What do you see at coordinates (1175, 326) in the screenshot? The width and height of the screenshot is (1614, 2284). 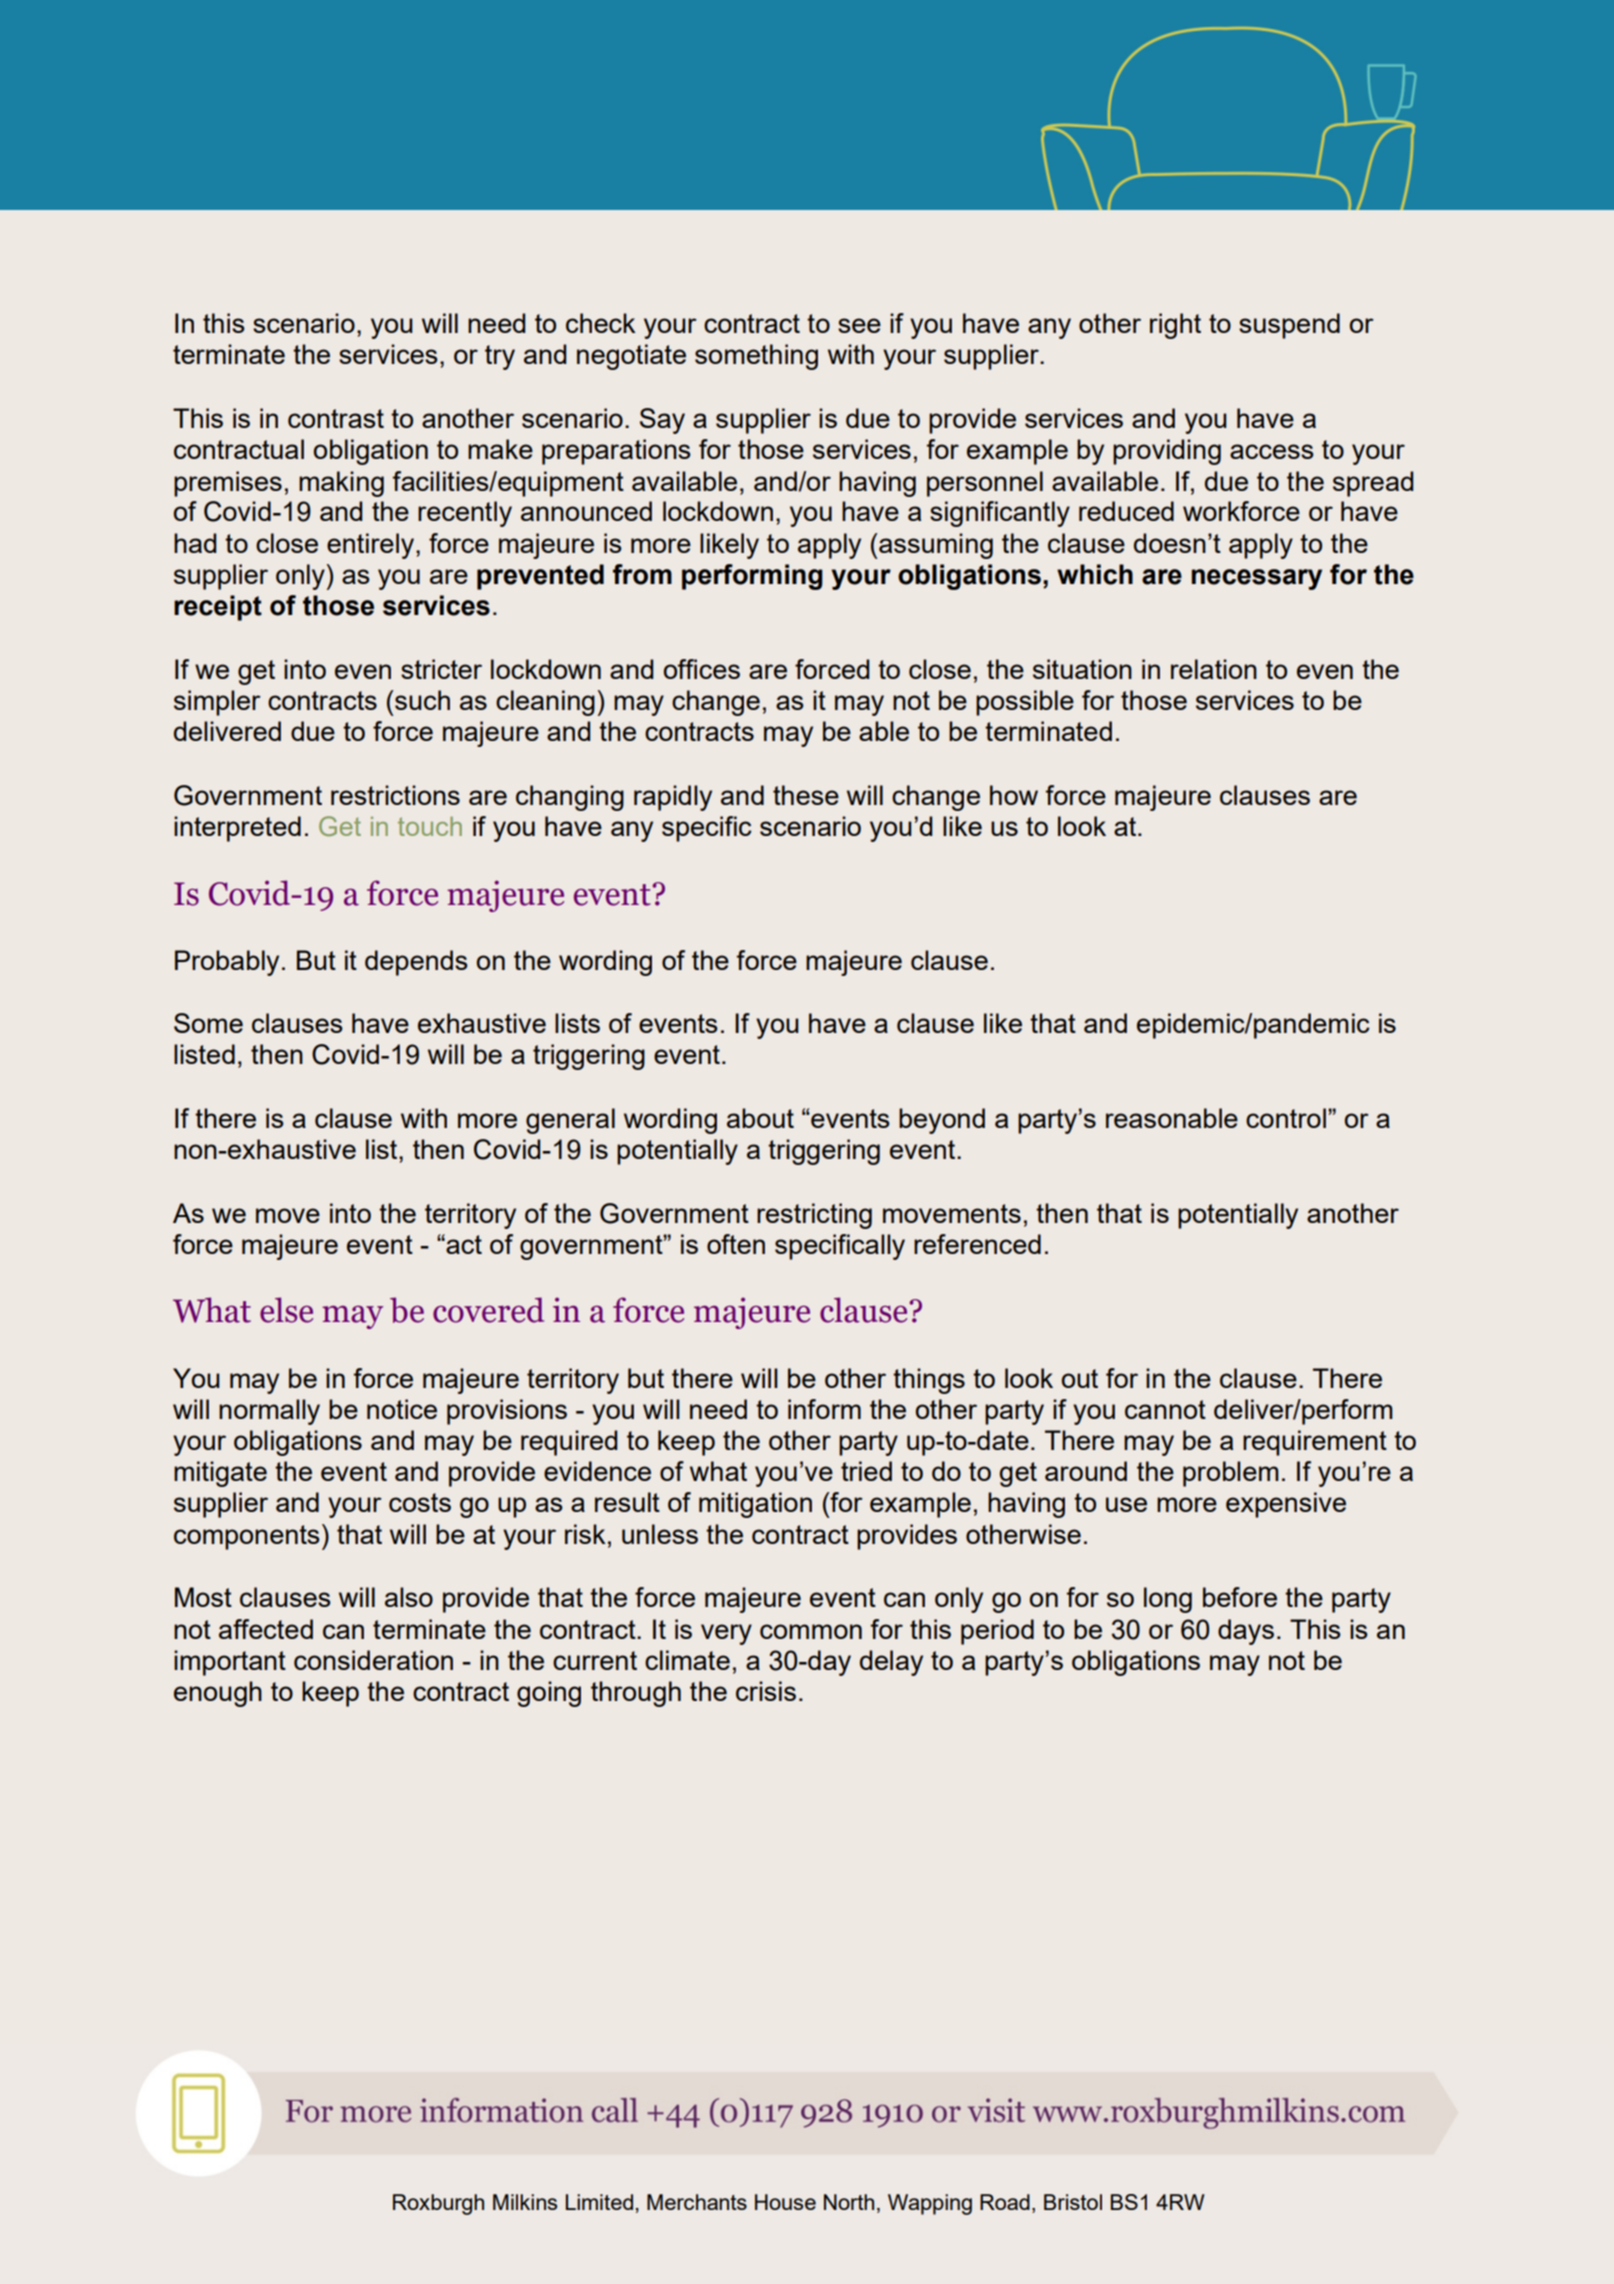 I see `right` at bounding box center [1175, 326].
